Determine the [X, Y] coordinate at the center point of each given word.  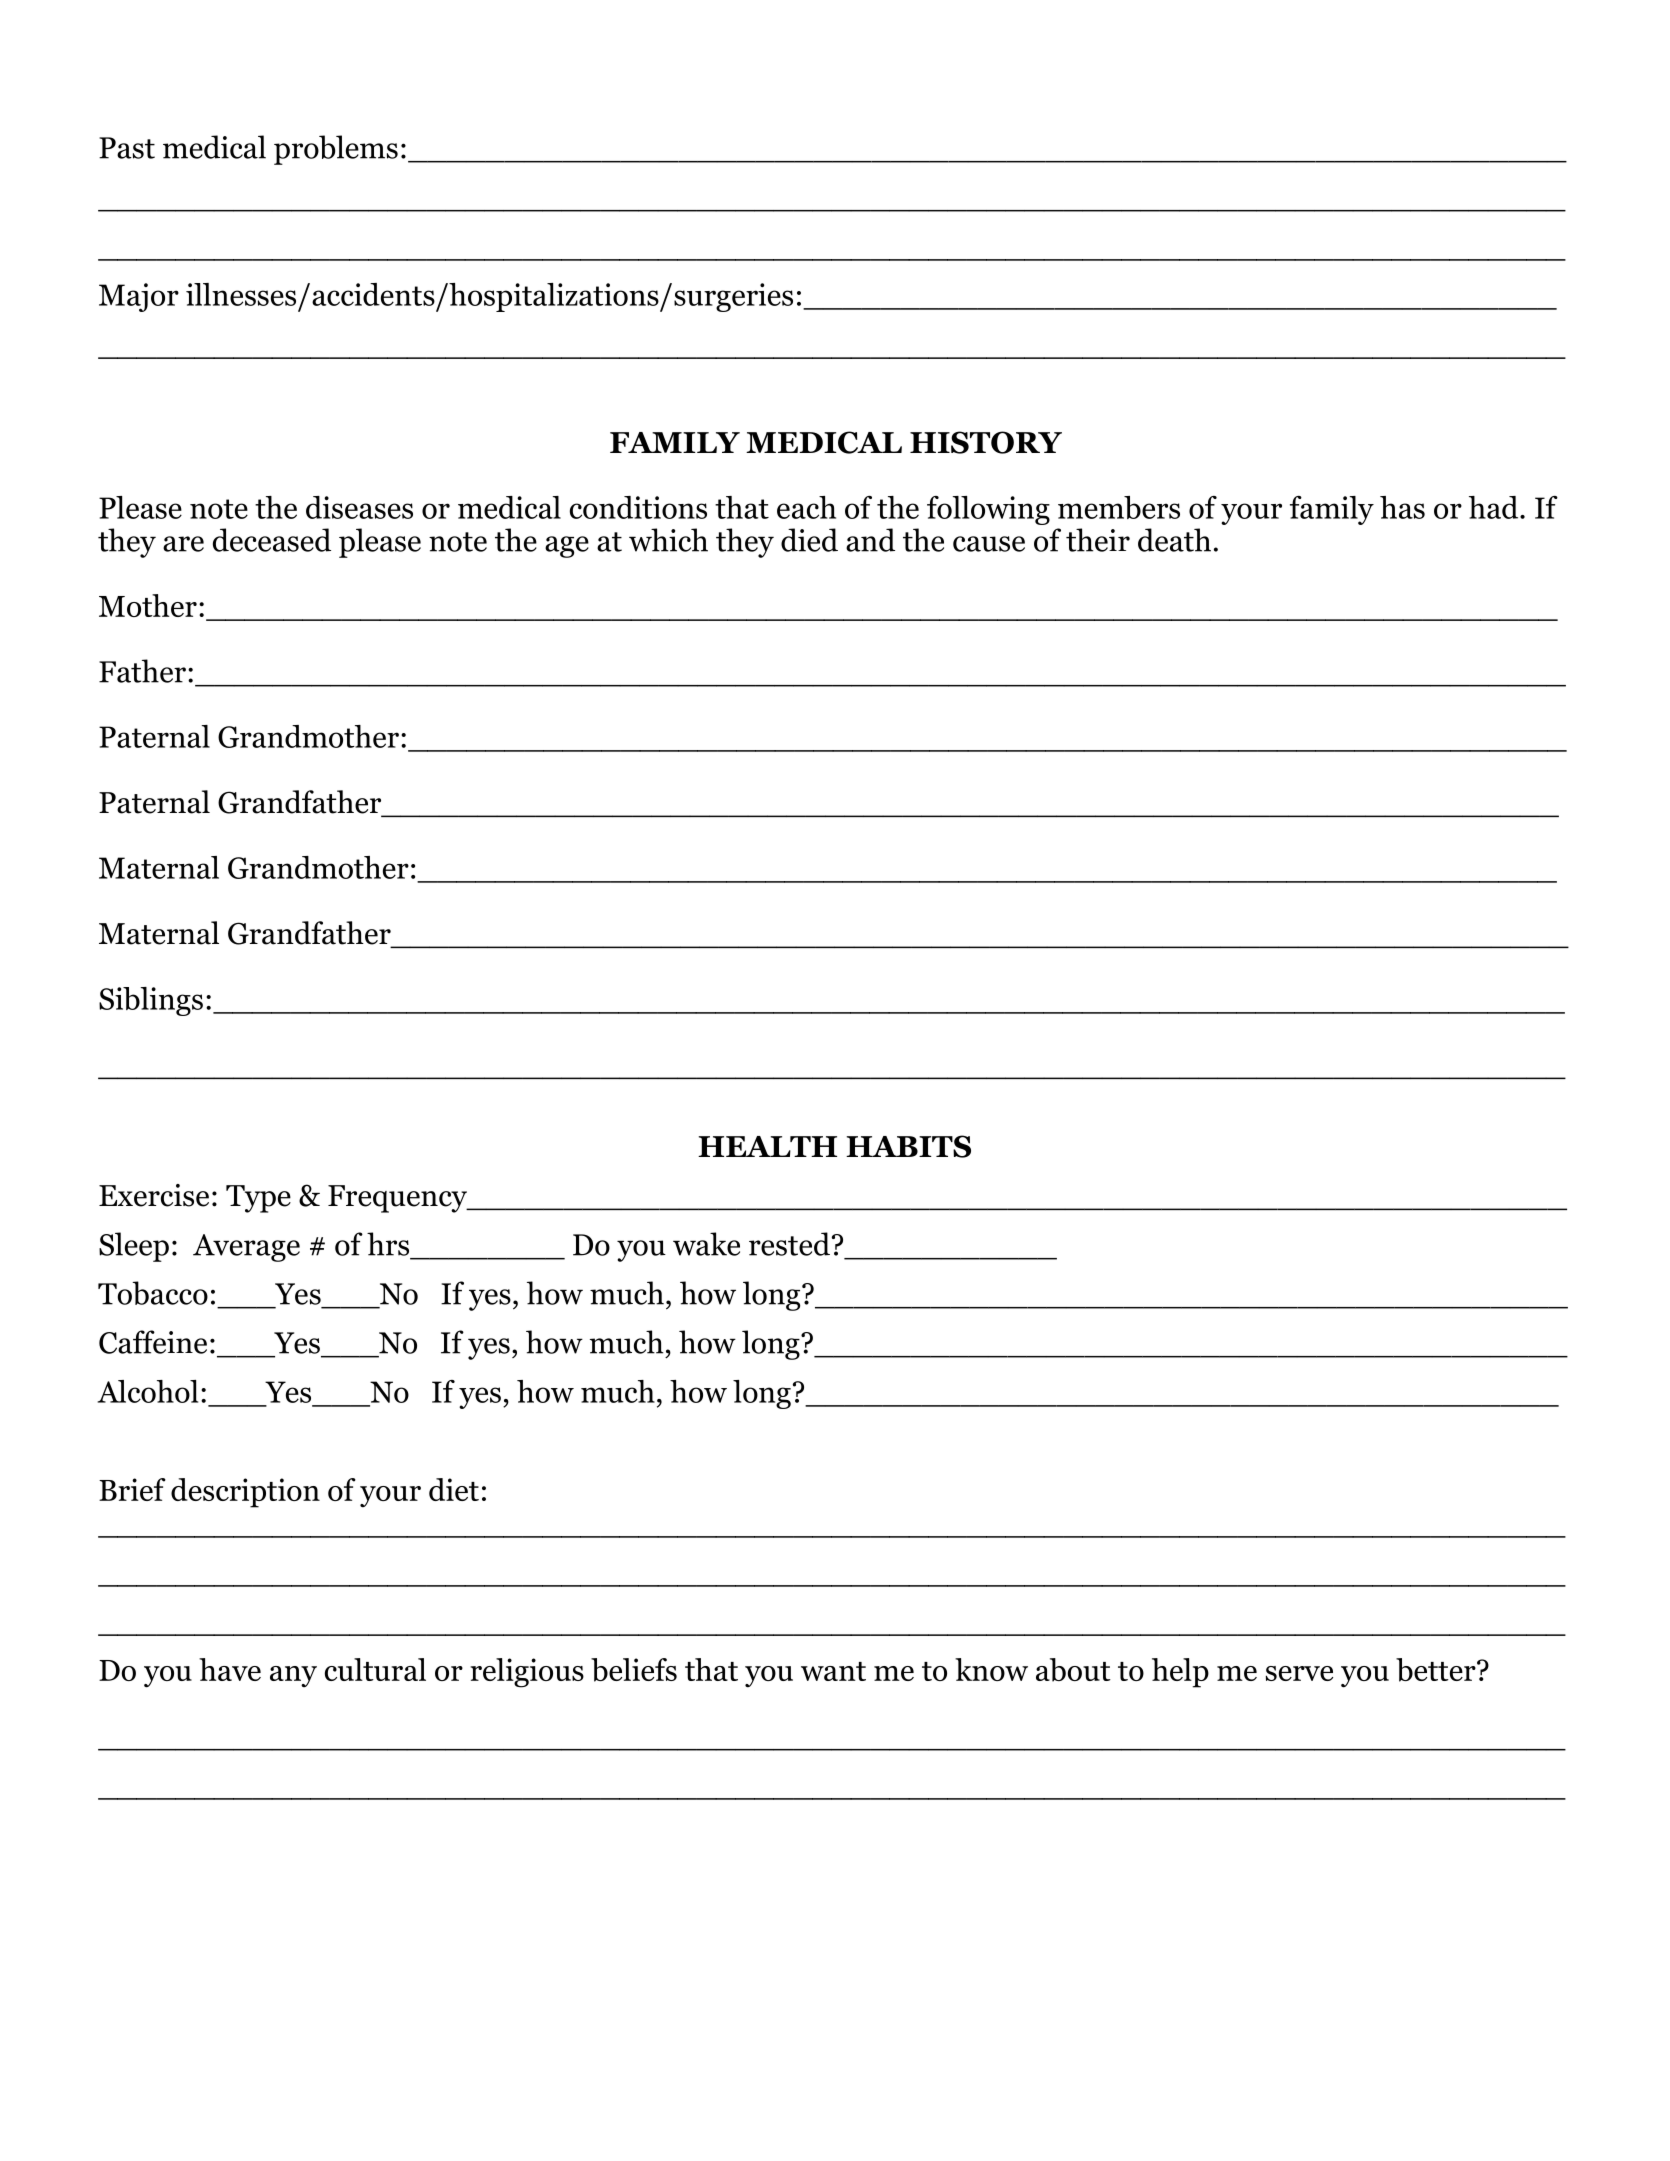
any [293, 1676]
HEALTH [767, 1146]
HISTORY [986, 442]
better [1437, 1670]
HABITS [908, 1146]
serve [1299, 1673]
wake [706, 1244]
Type [258, 1199]
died [809, 540]
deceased [272, 540]
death [1174, 540]
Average [246, 1248]
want [833, 1671]
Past [127, 148]
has [1402, 507]
